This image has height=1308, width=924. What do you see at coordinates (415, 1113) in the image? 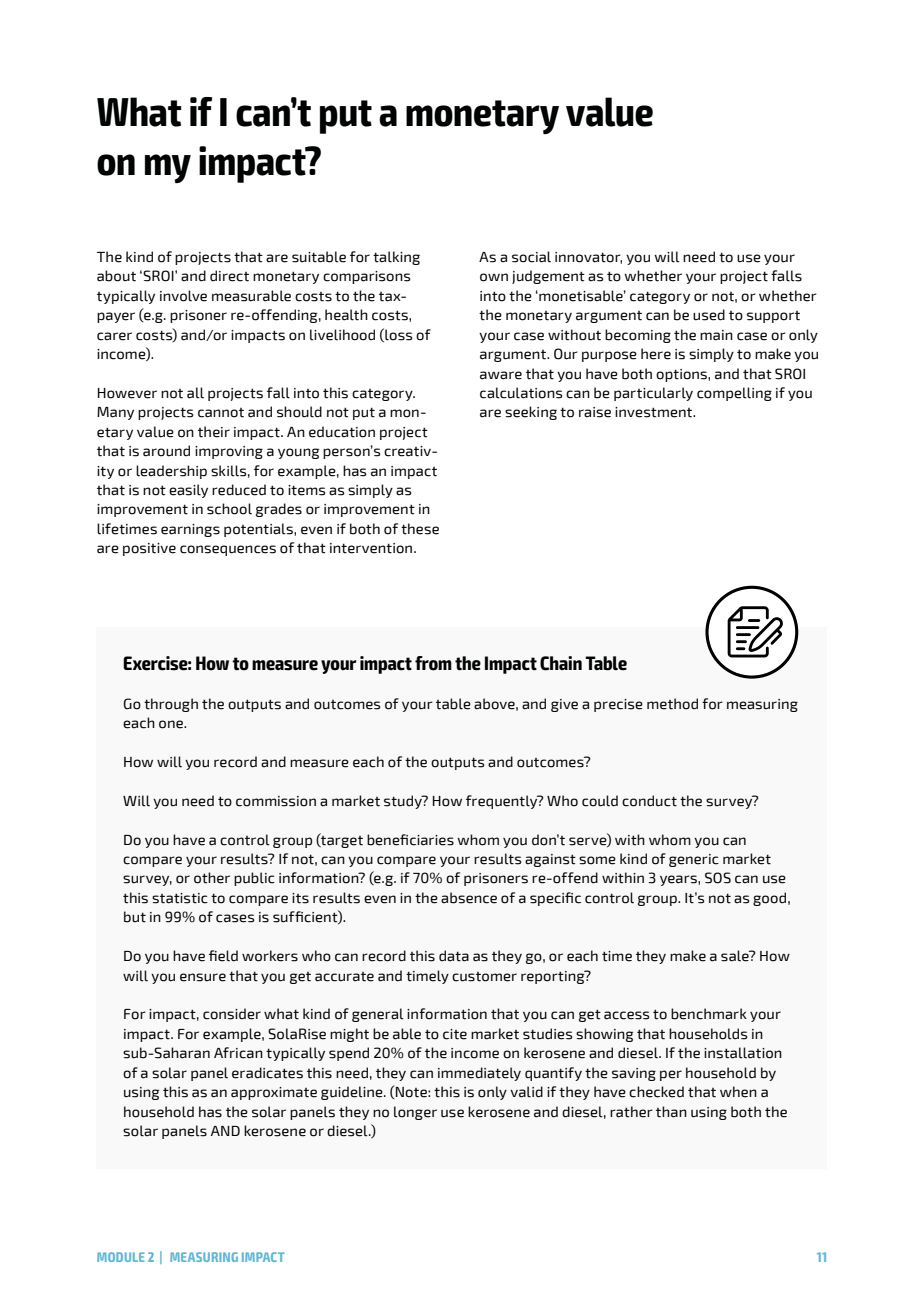
I see `longer` at bounding box center [415, 1113].
